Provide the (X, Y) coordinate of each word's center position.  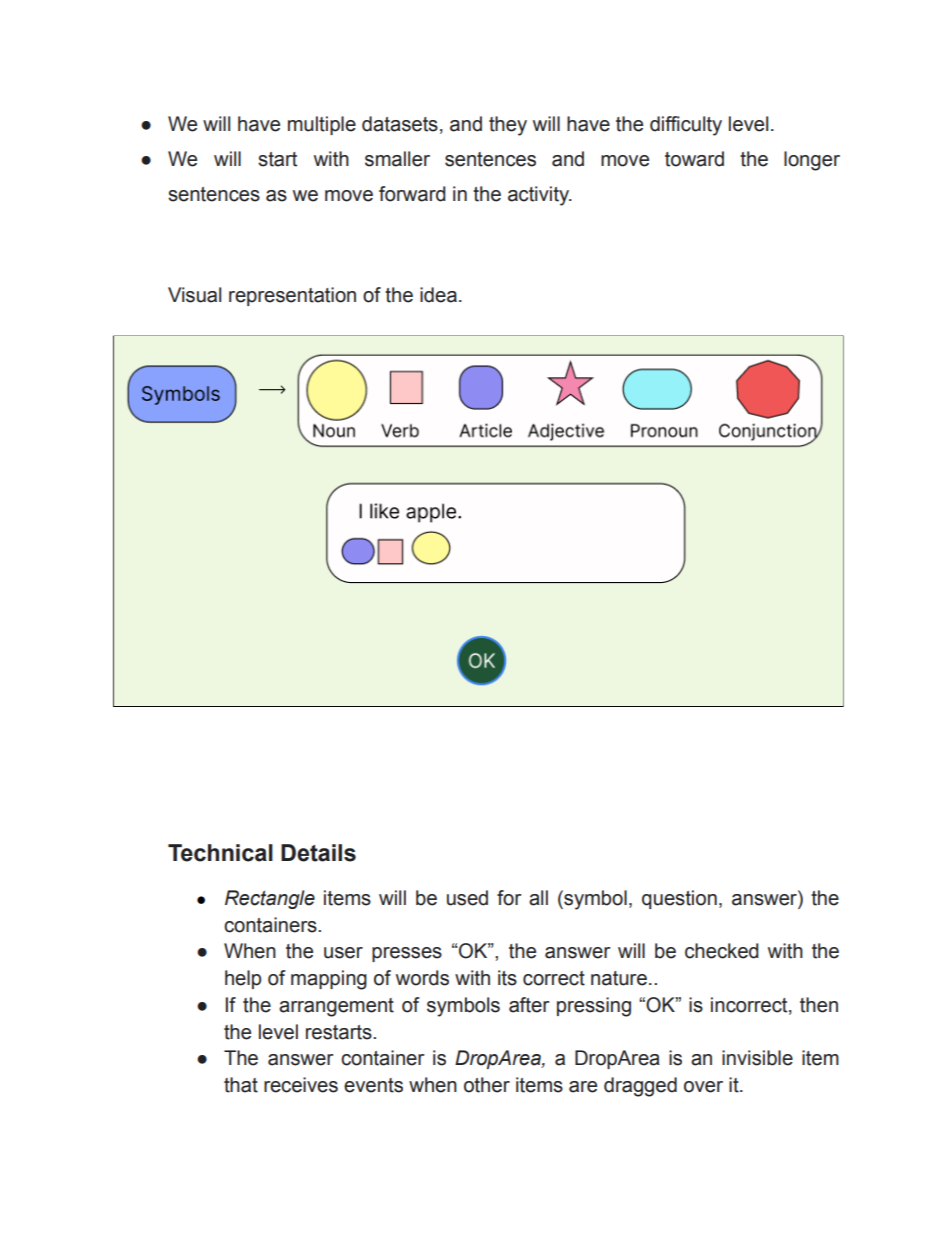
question (679, 899)
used (467, 898)
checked (722, 951)
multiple (322, 125)
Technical (220, 853)
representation (292, 296)
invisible (757, 1058)
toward (694, 159)
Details (318, 853)
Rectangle (270, 899)
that (241, 1085)
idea (438, 295)
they (508, 126)
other (487, 1085)
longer (812, 161)
